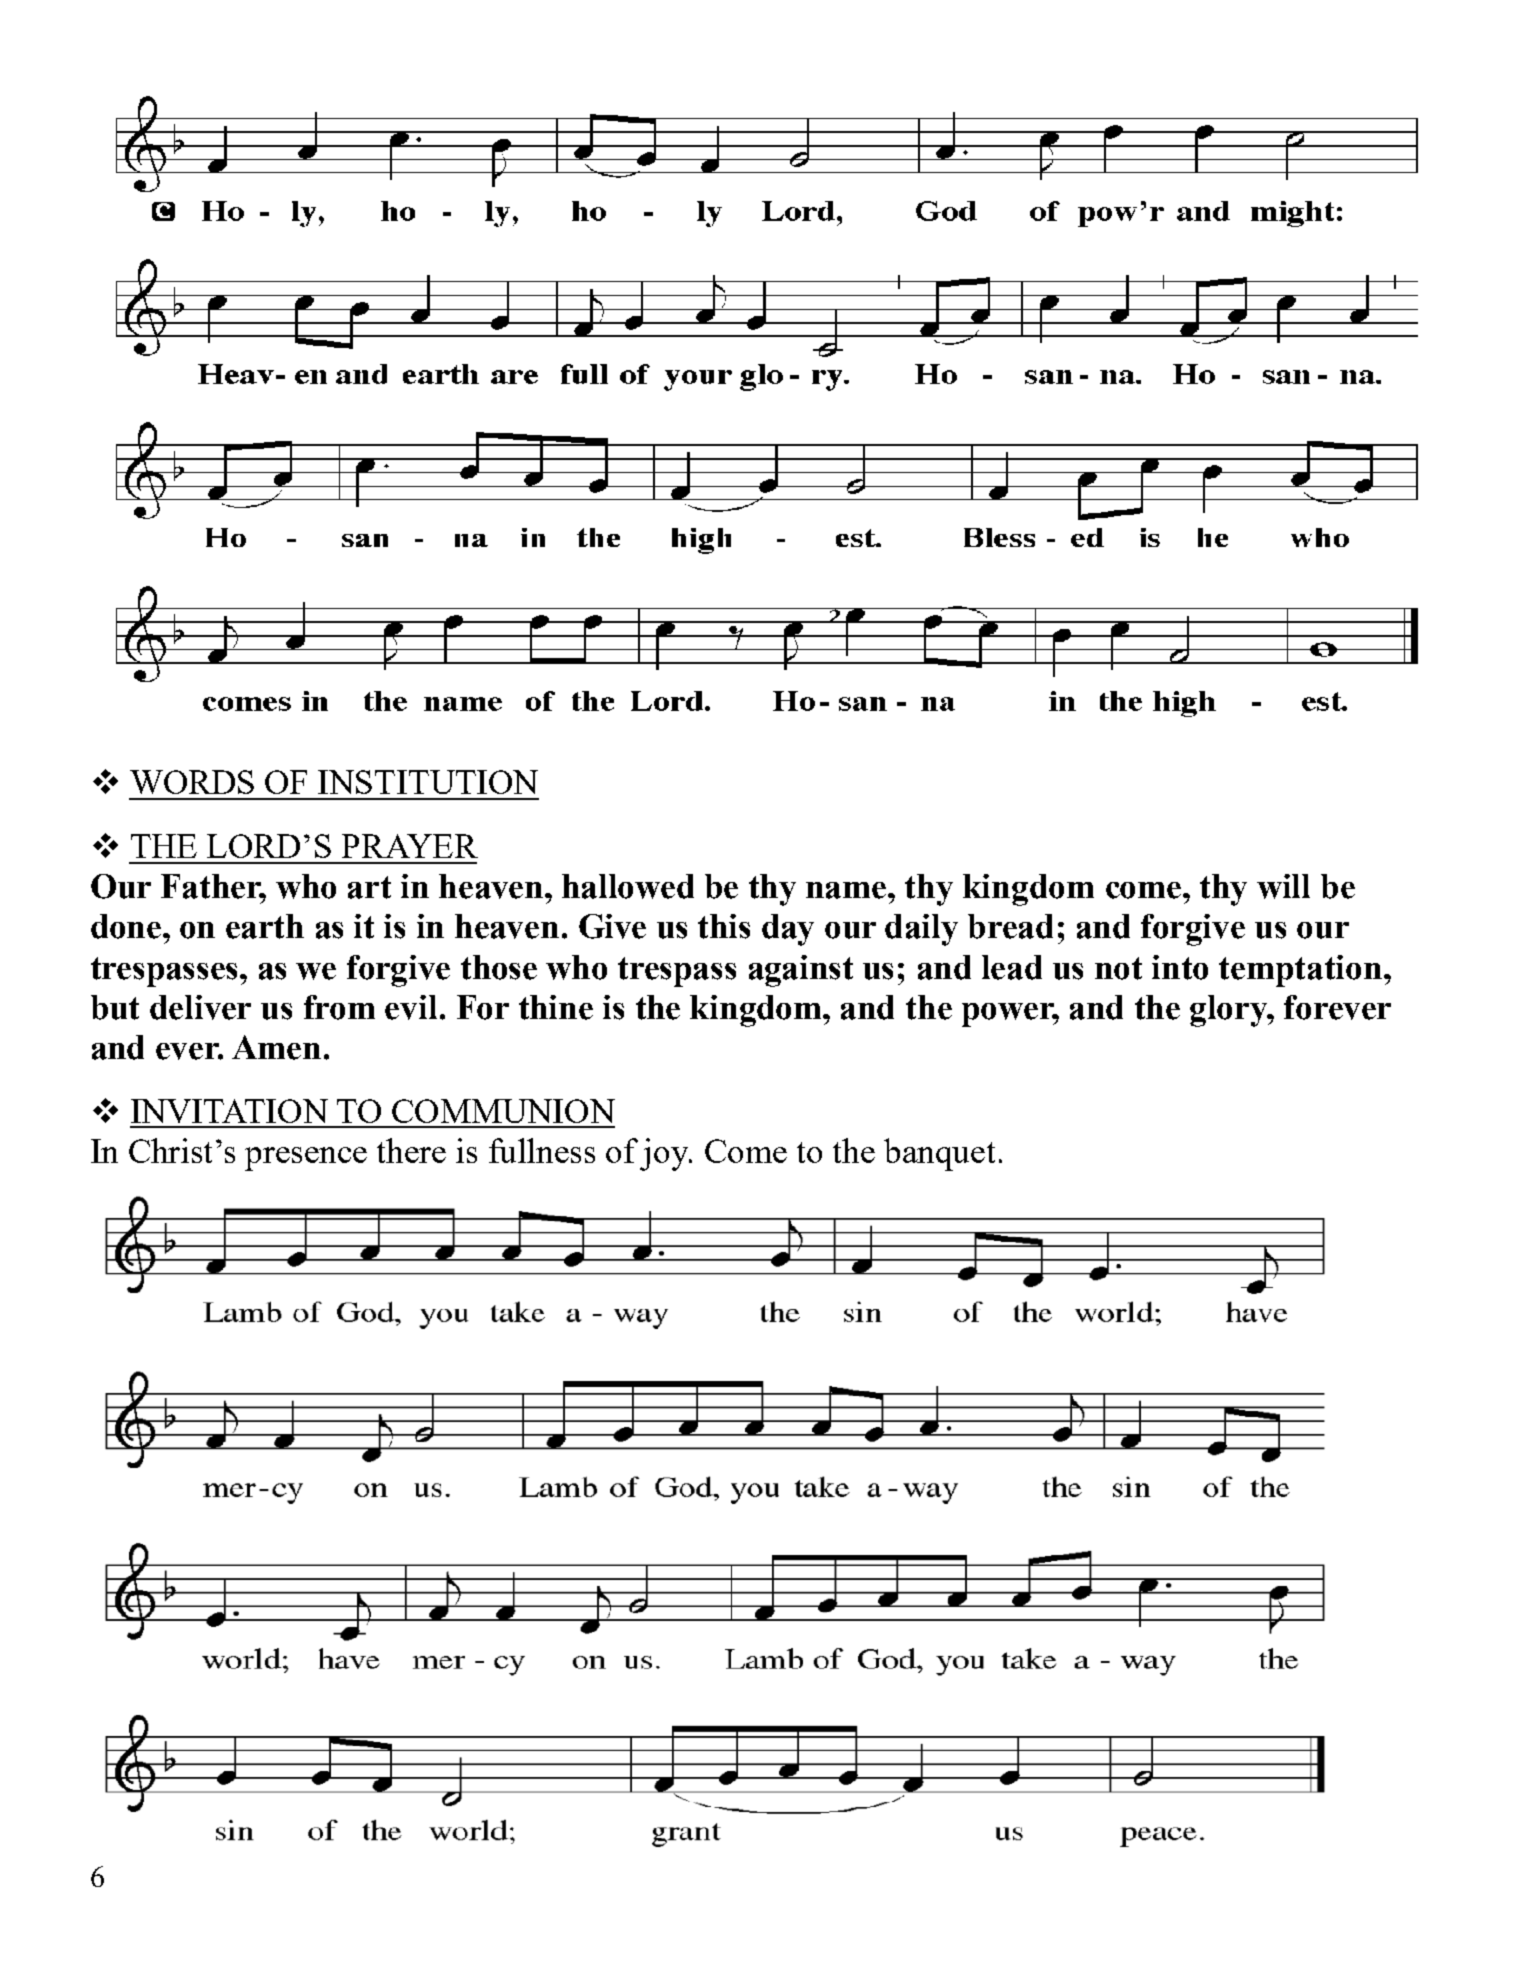 This page has height=1984, width=1533. Describe the element at coordinates (1283, 886) in the page. I see `will` at that location.
